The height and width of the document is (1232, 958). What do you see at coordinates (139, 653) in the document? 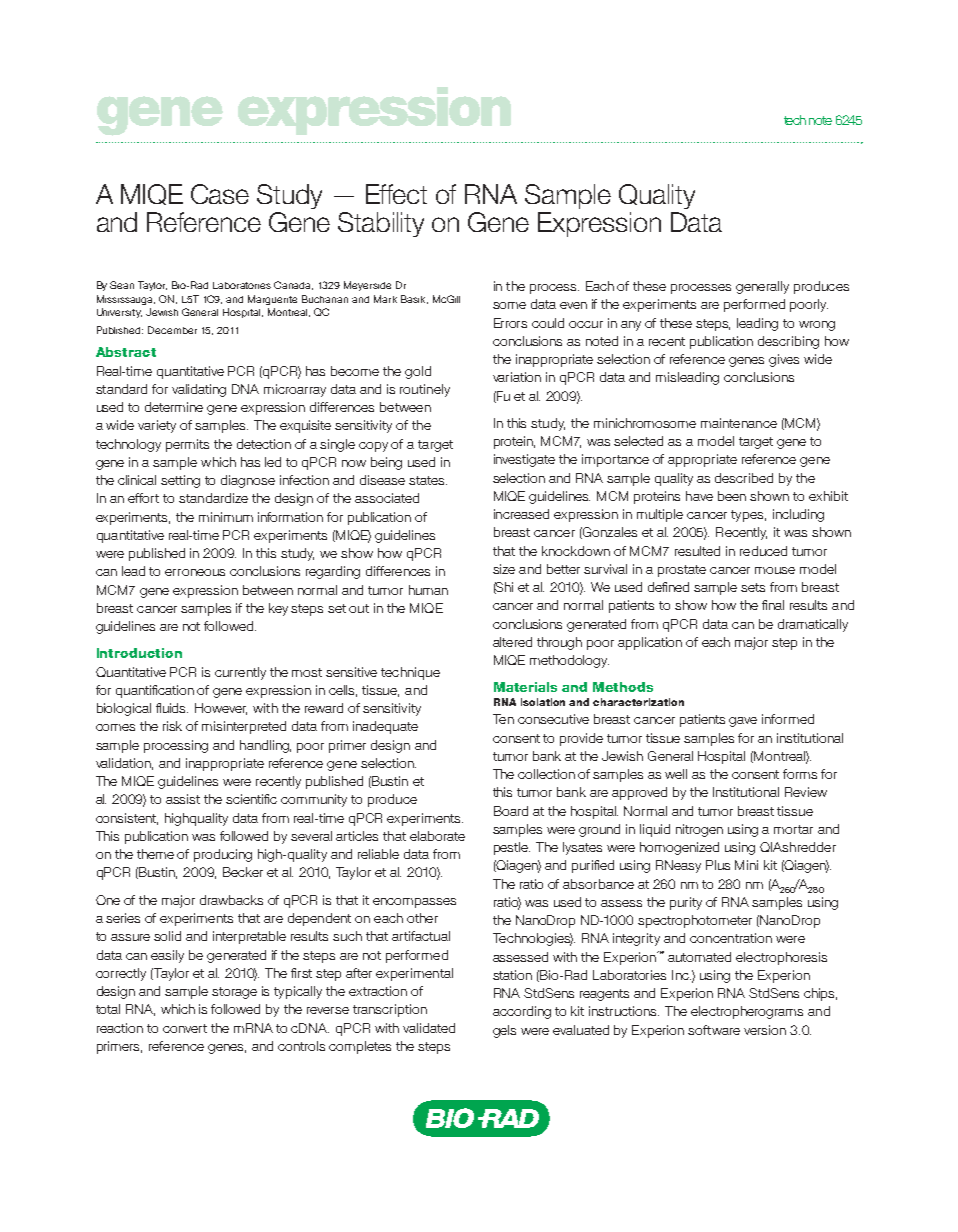
I see `Introduction` at bounding box center [139, 653].
